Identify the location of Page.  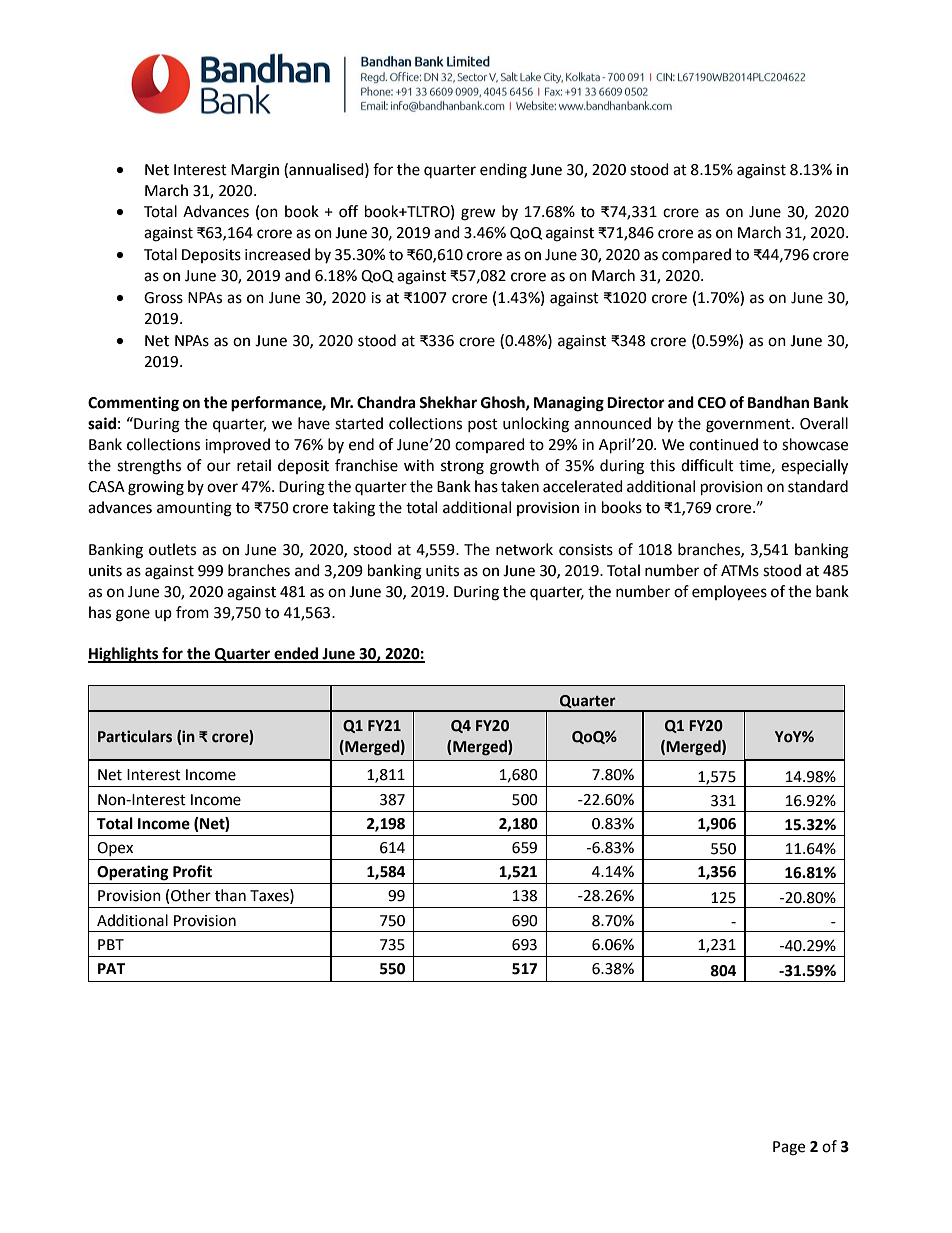
(789, 1148).
